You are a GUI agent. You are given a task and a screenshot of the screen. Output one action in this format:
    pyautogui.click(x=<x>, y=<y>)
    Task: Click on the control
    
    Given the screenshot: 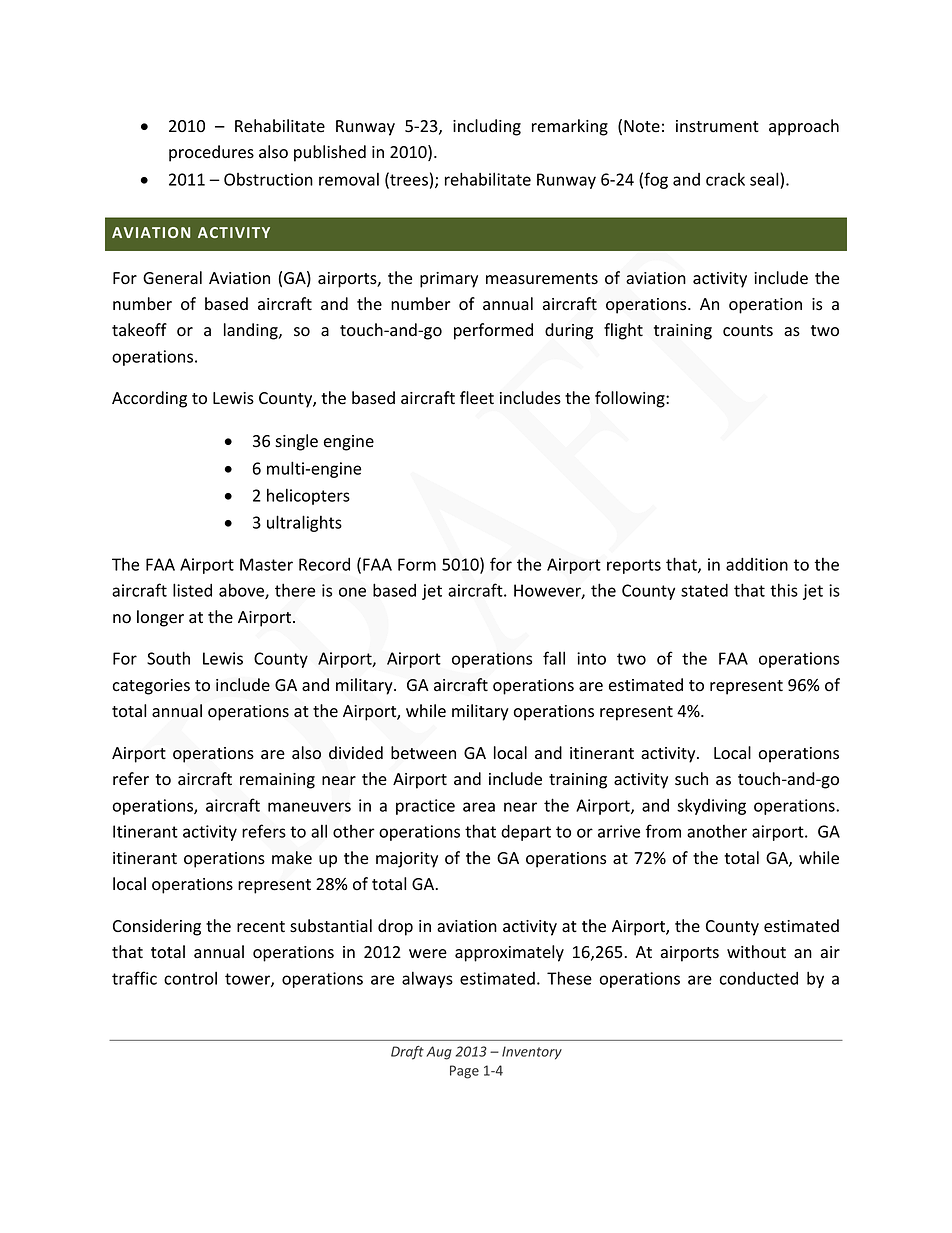 What is the action you would take?
    pyautogui.click(x=190, y=978)
